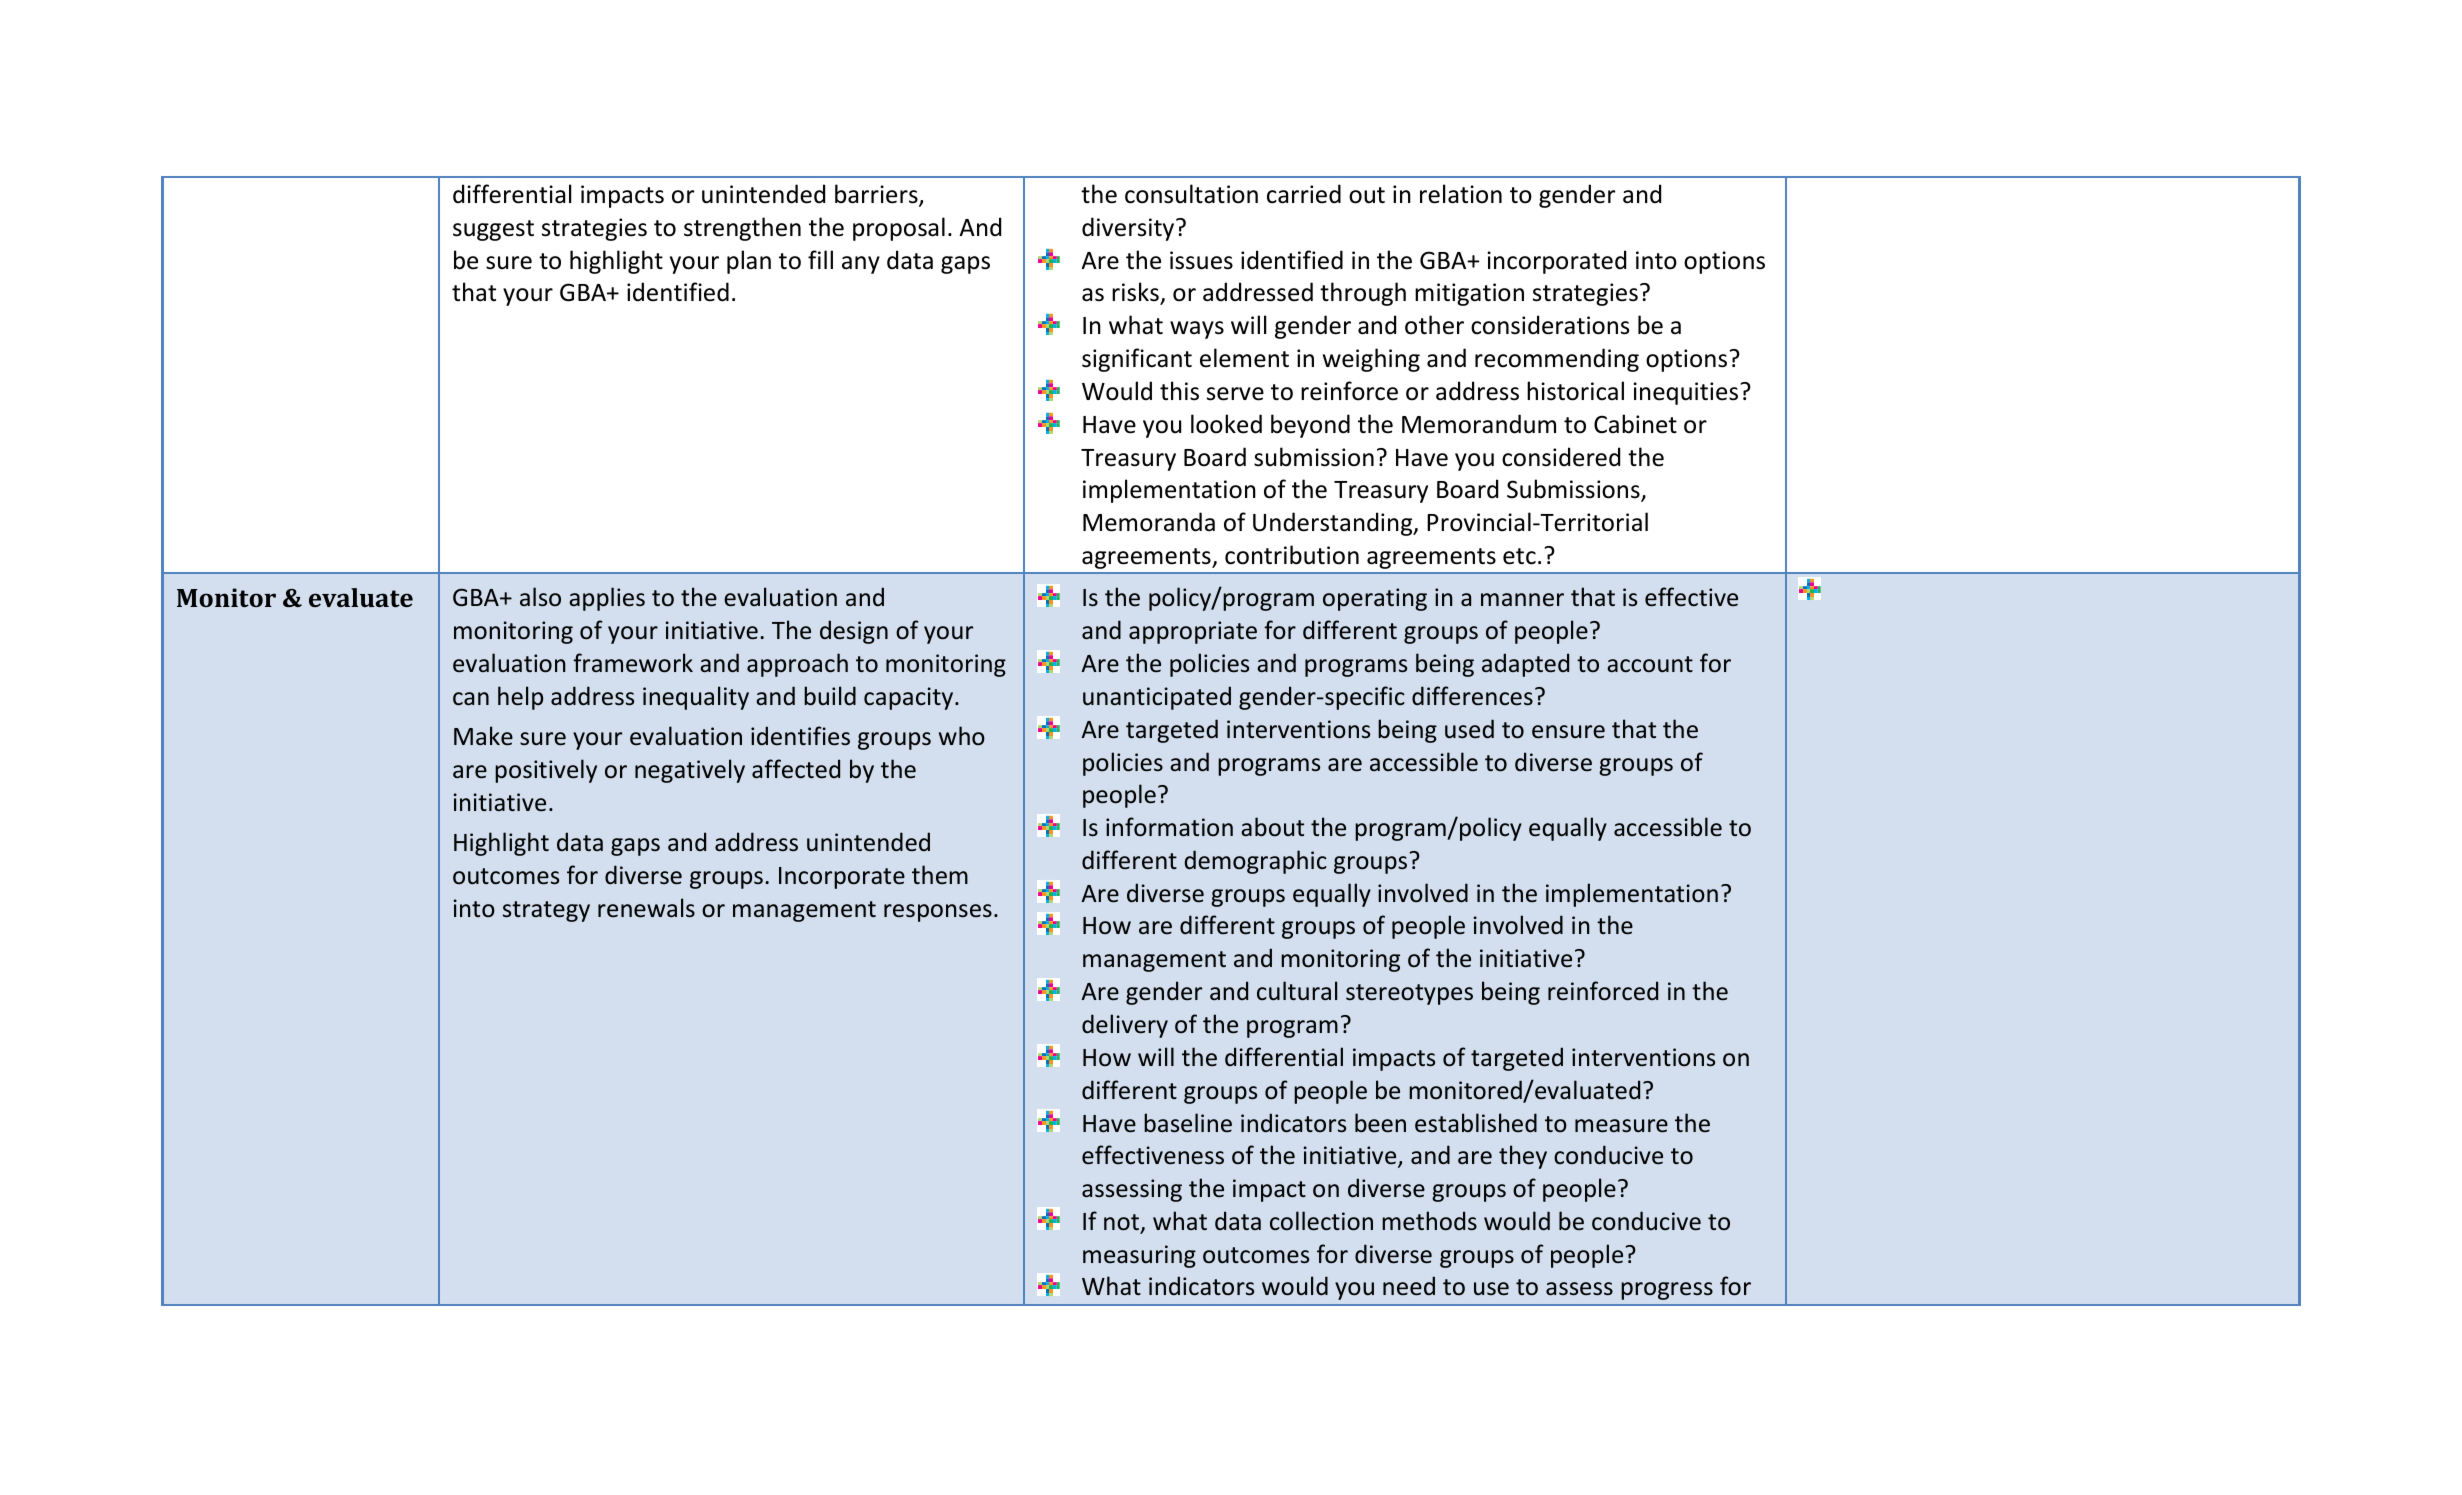 The height and width of the screenshot is (1495, 2462). I want to click on used, so click(1469, 729).
